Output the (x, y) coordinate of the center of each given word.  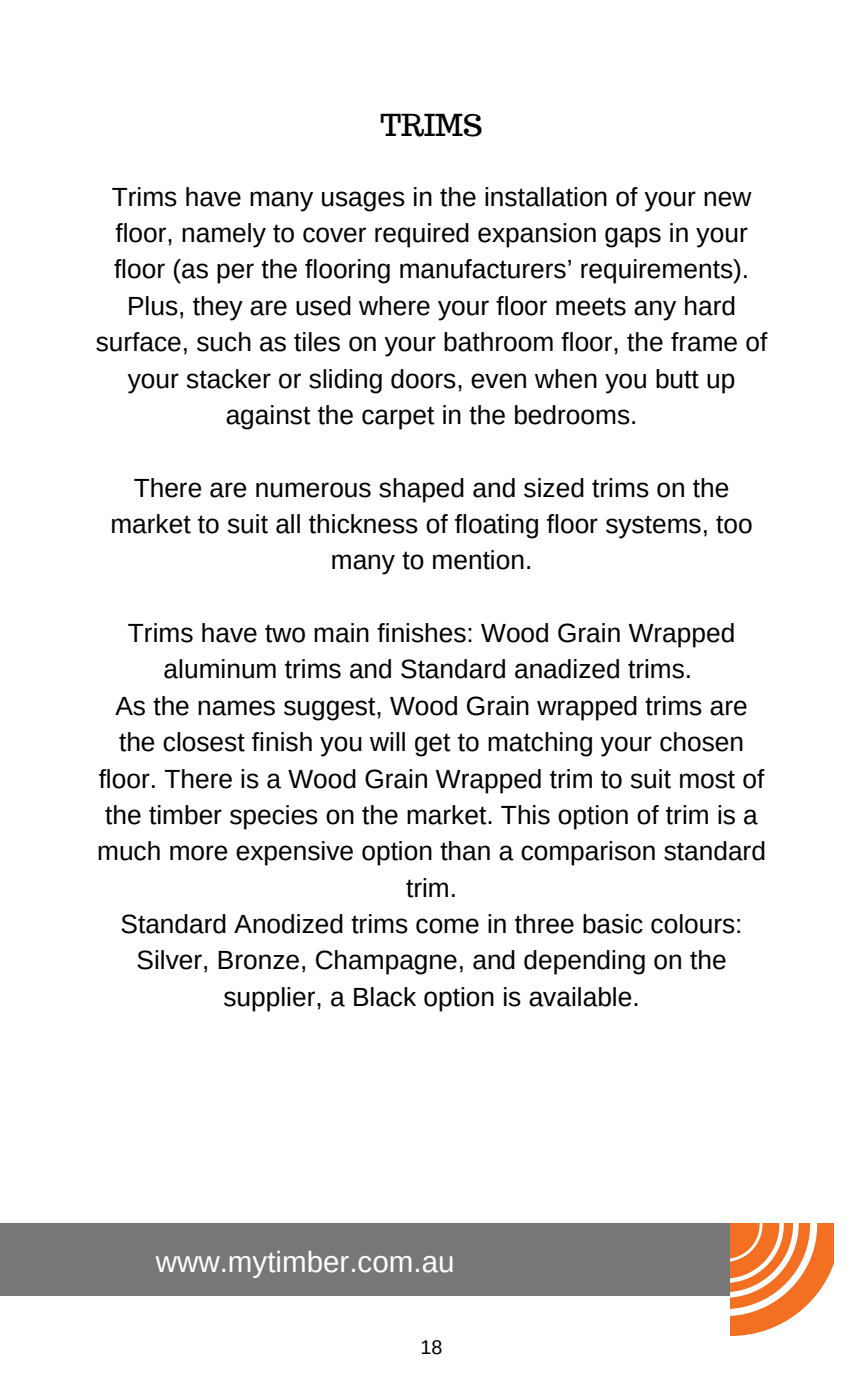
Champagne (386, 962)
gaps (633, 237)
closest (204, 742)
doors (423, 379)
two (285, 633)
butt (677, 379)
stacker (228, 379)
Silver (169, 960)
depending (584, 962)
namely (224, 235)
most (707, 779)
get (433, 745)
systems (653, 527)
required (422, 235)
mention (478, 560)
